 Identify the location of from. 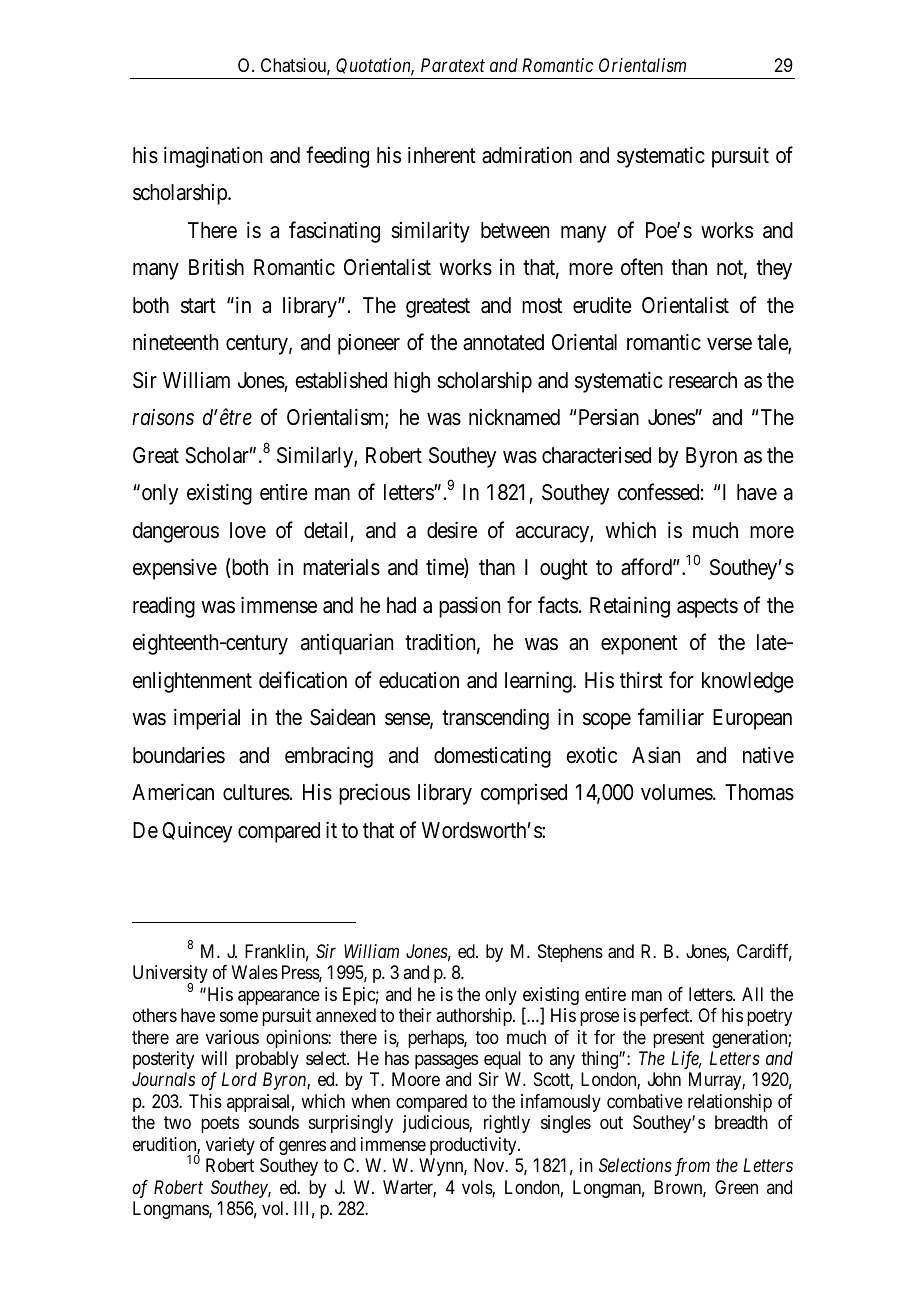
(692, 1167).
